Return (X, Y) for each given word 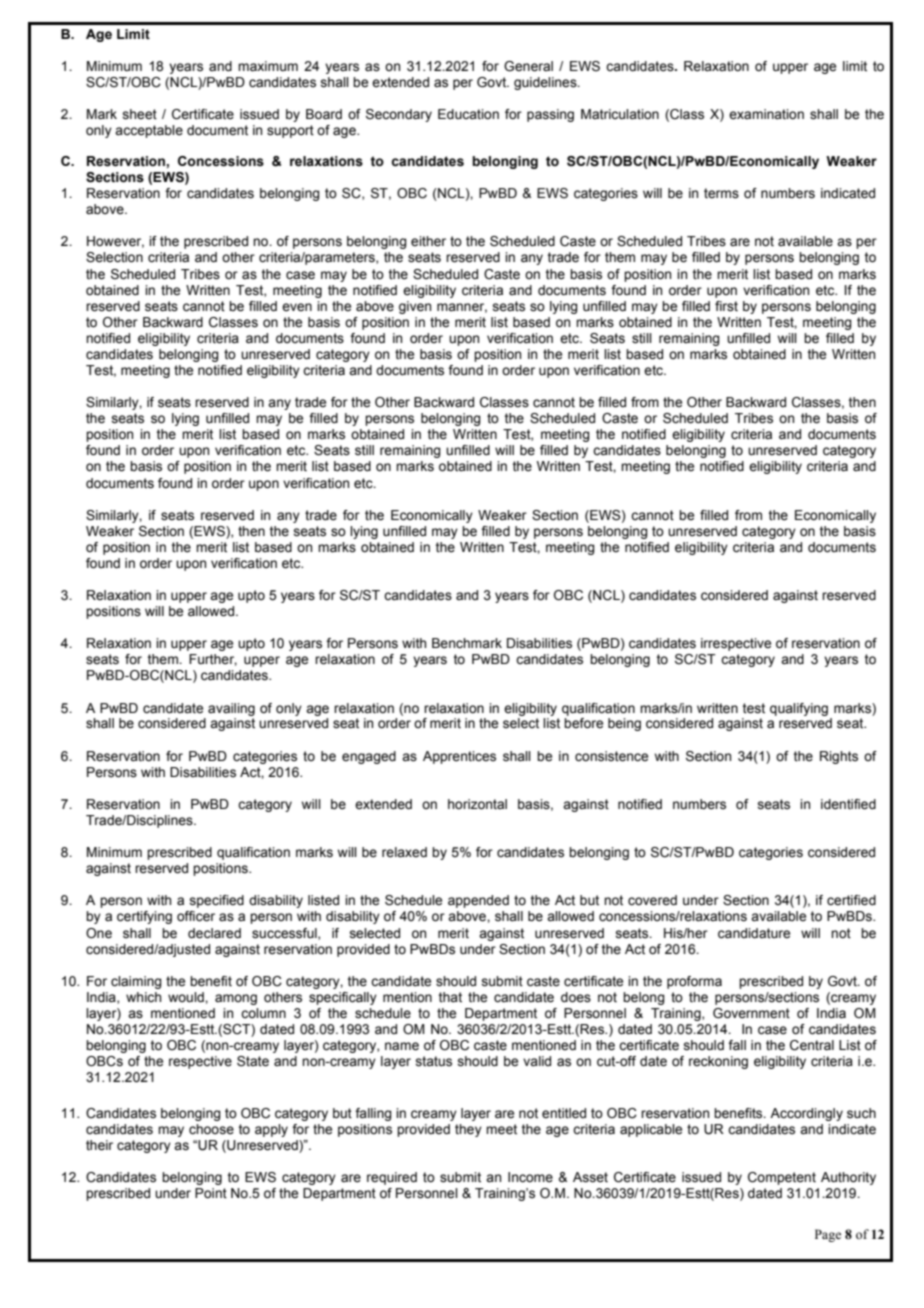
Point (211, 1193)
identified (848, 804)
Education (468, 114)
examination (766, 114)
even (297, 307)
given (415, 307)
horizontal (477, 804)
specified (217, 901)
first (726, 306)
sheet (140, 114)
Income (530, 1177)
